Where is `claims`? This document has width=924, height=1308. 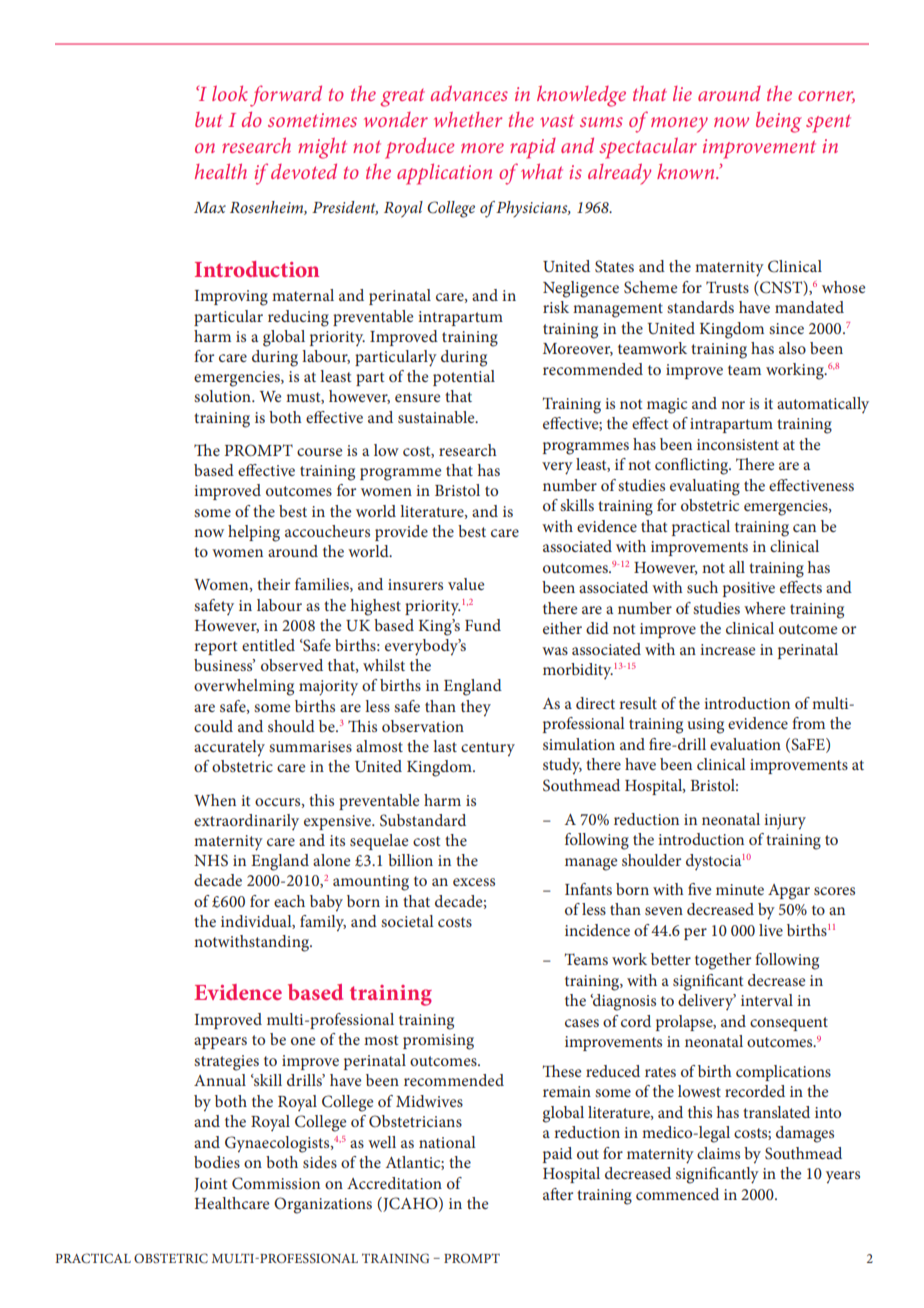 claims is located at coordinates (718, 1153).
